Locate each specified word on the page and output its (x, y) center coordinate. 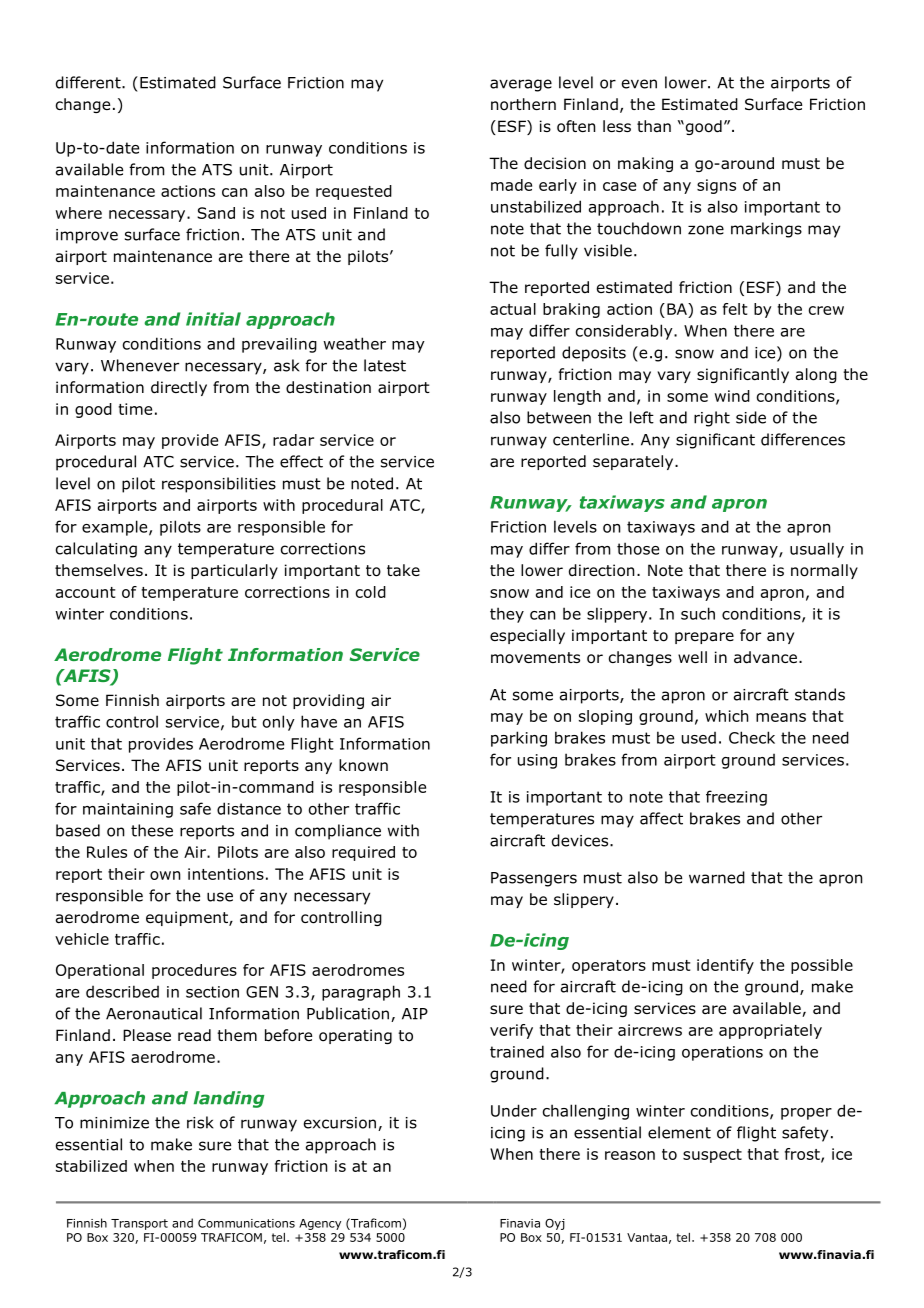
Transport (139, 1224)
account (85, 592)
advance (765, 657)
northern (523, 104)
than (654, 126)
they (507, 615)
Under (514, 1110)
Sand (216, 213)
